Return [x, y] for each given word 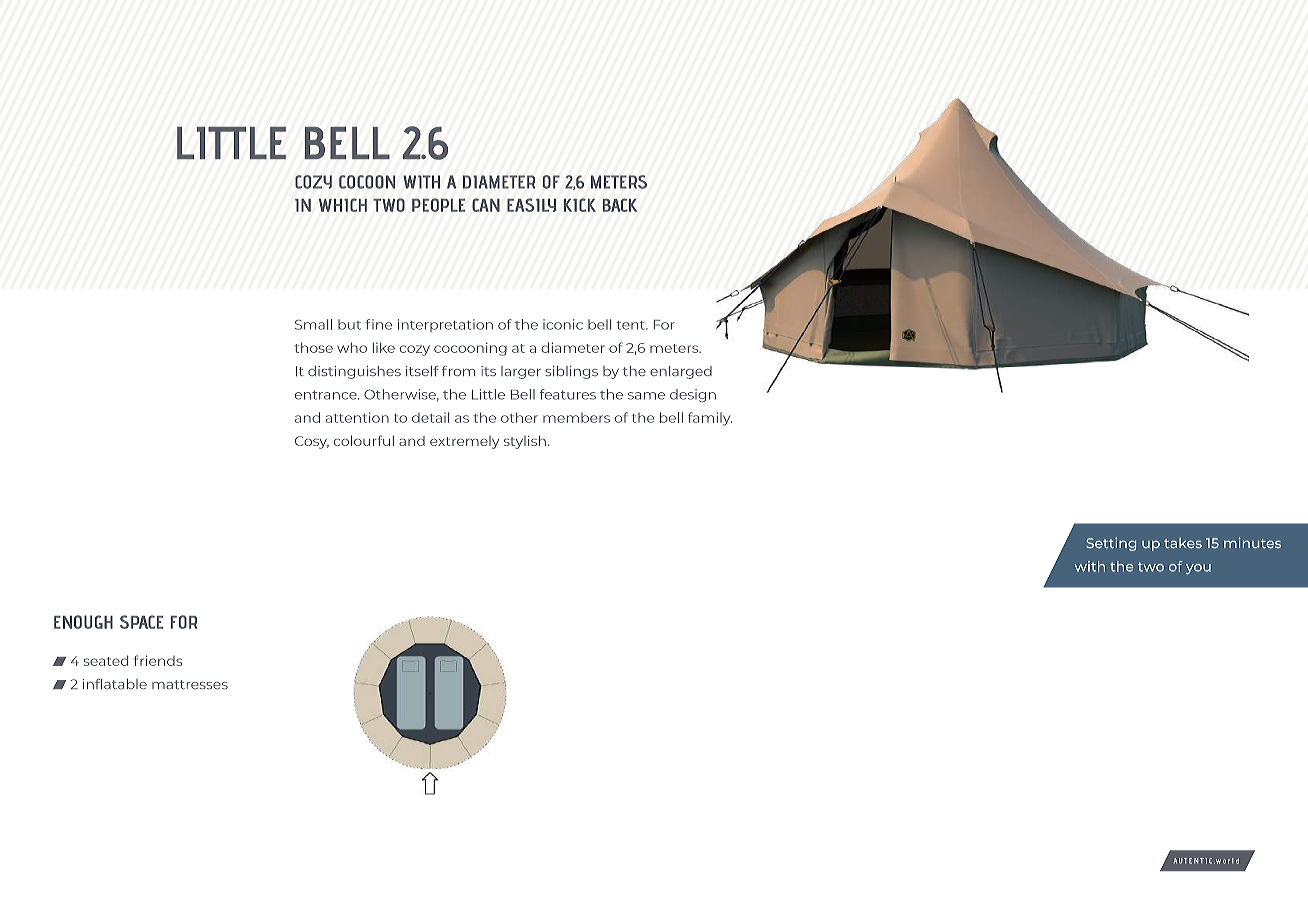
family [710, 419]
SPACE [141, 622]
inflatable [115, 684]
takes [1183, 543]
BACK [620, 205]
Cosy [312, 442]
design [693, 395]
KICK [579, 205]
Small [313, 324]
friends [158, 660]
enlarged [681, 372]
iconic [563, 324]
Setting [1111, 544]
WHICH [343, 205]
